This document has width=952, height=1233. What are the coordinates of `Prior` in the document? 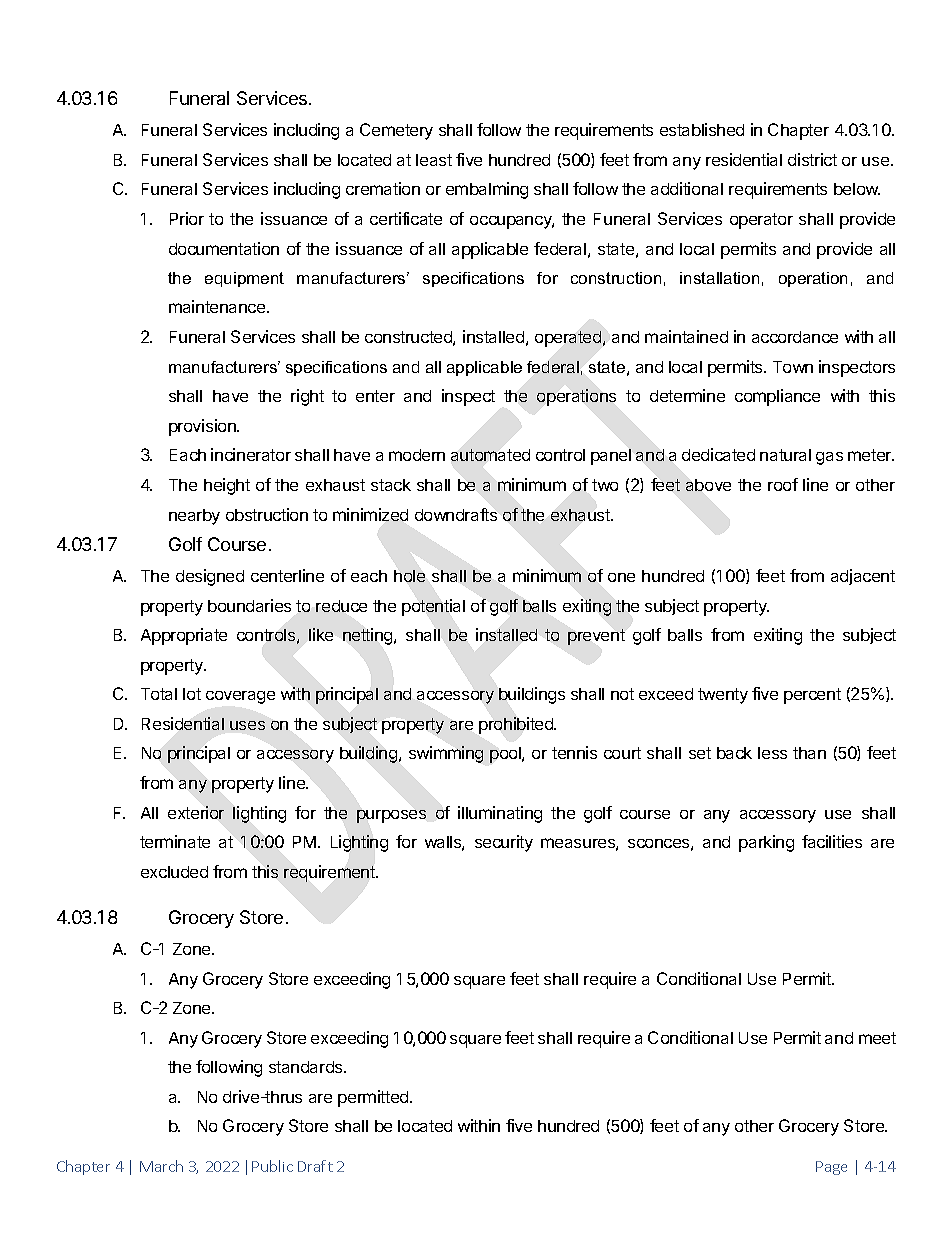 It's located at (187, 218).
